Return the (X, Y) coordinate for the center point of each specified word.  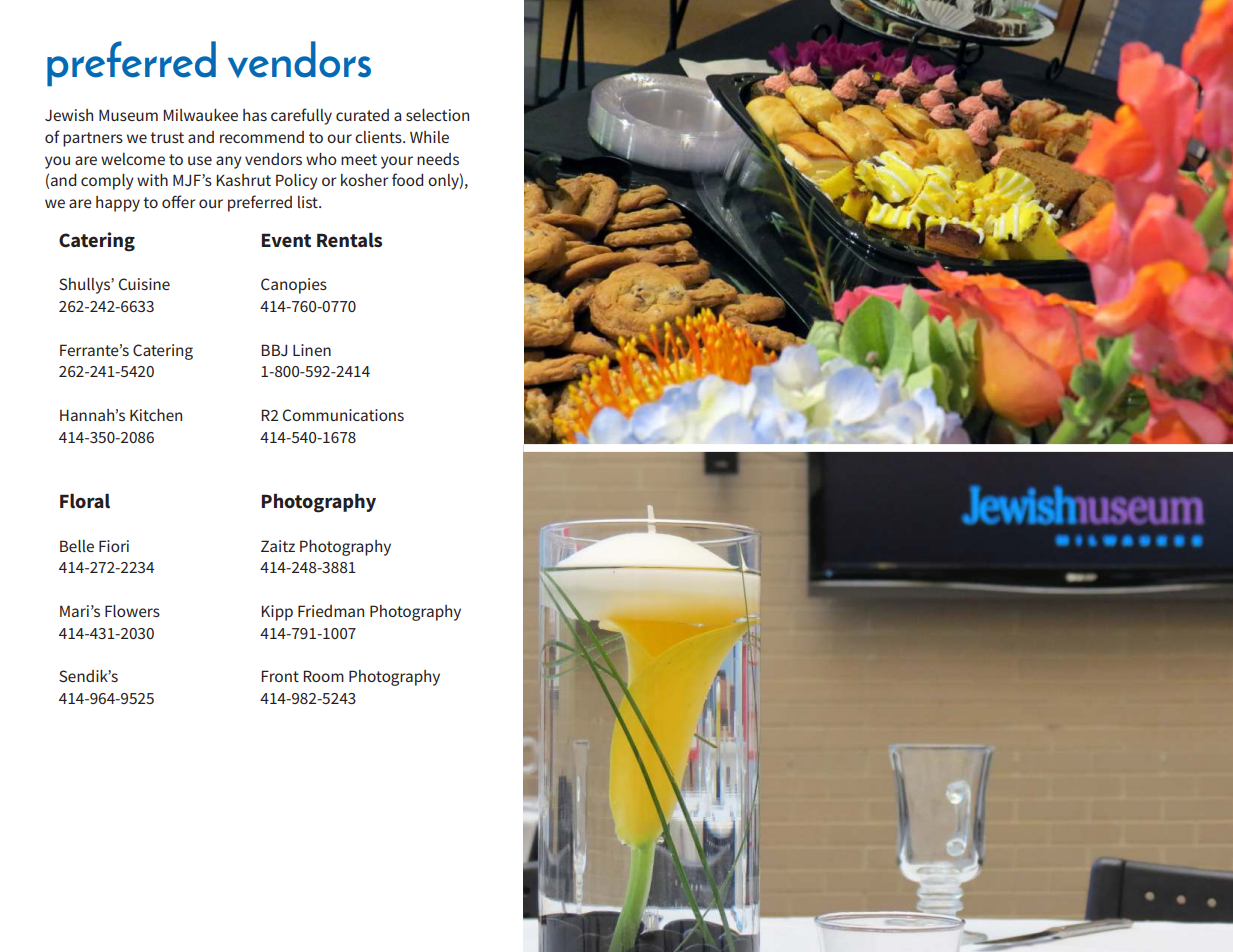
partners (93, 139)
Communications (343, 415)
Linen (312, 350)
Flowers (132, 611)
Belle (77, 546)
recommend (262, 137)
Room (323, 676)
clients (379, 137)
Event (286, 240)
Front (280, 676)
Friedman (331, 611)
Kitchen (156, 415)
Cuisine (144, 284)
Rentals (349, 240)
